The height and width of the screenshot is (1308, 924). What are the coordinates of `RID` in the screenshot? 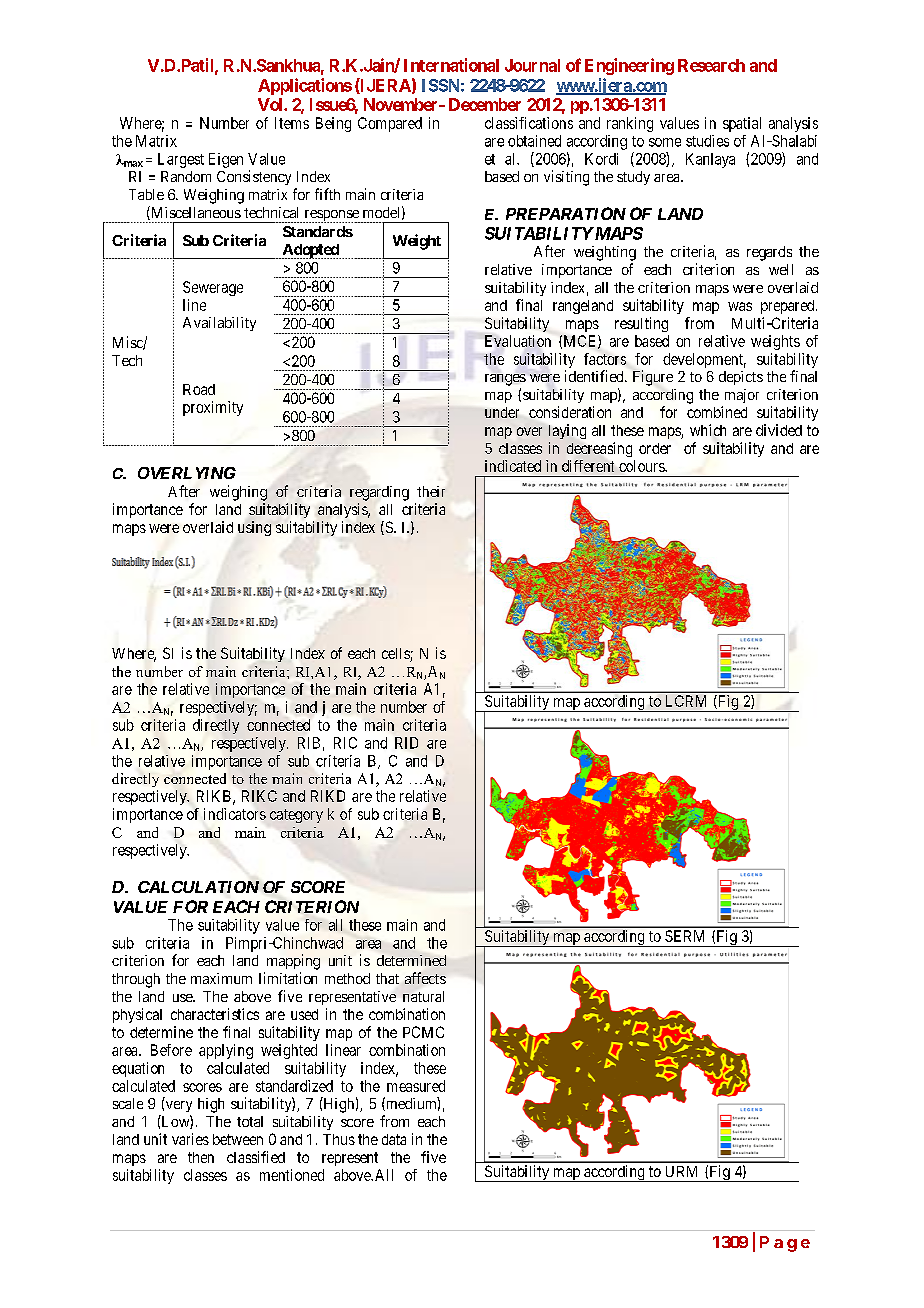 It's located at (406, 743).
